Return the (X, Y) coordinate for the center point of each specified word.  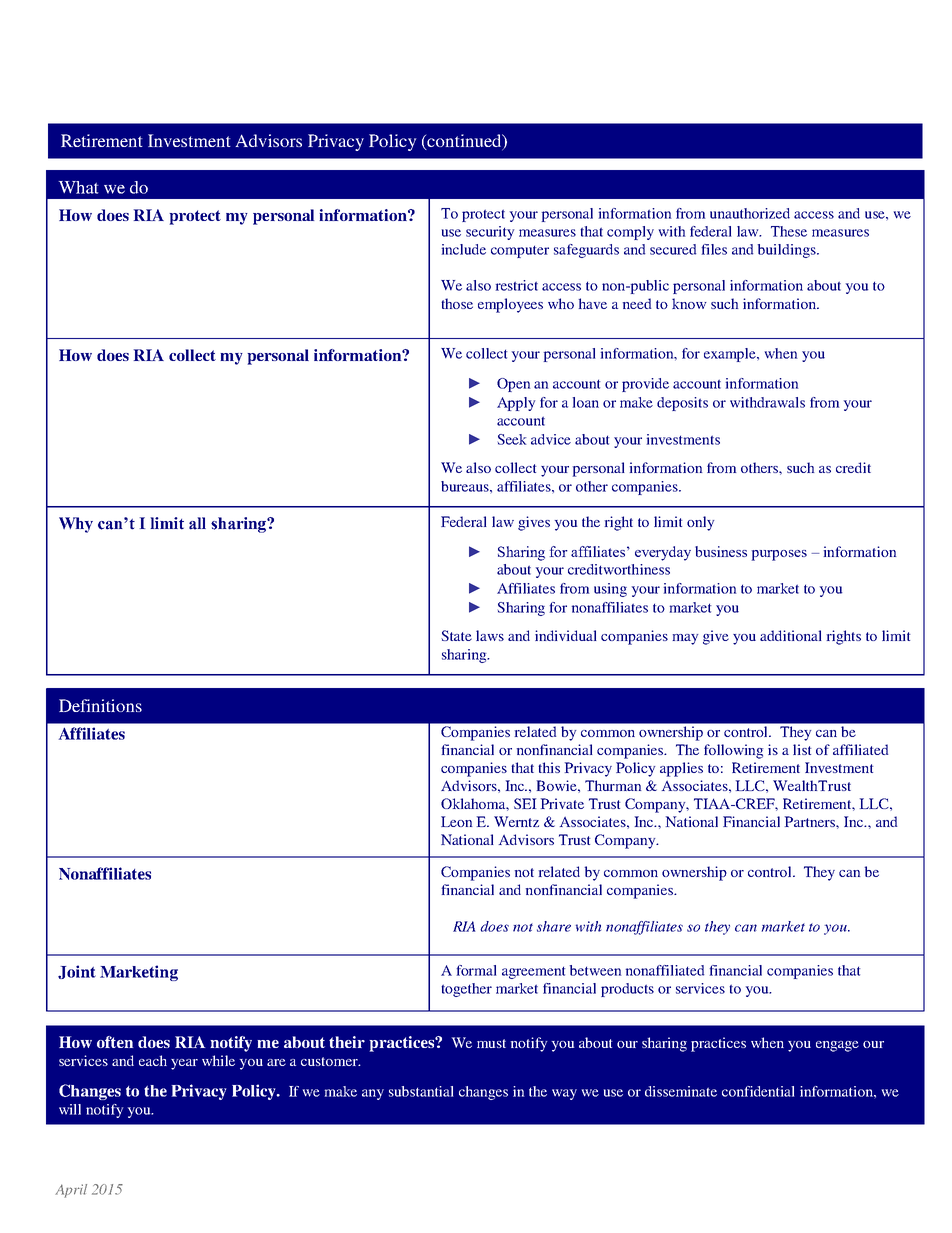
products (627, 990)
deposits (682, 404)
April (71, 1191)
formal (477, 970)
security (490, 233)
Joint (77, 972)
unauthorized (750, 213)
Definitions (100, 705)
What (79, 187)
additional (791, 635)
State (456, 635)
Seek (512, 439)
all (197, 523)
